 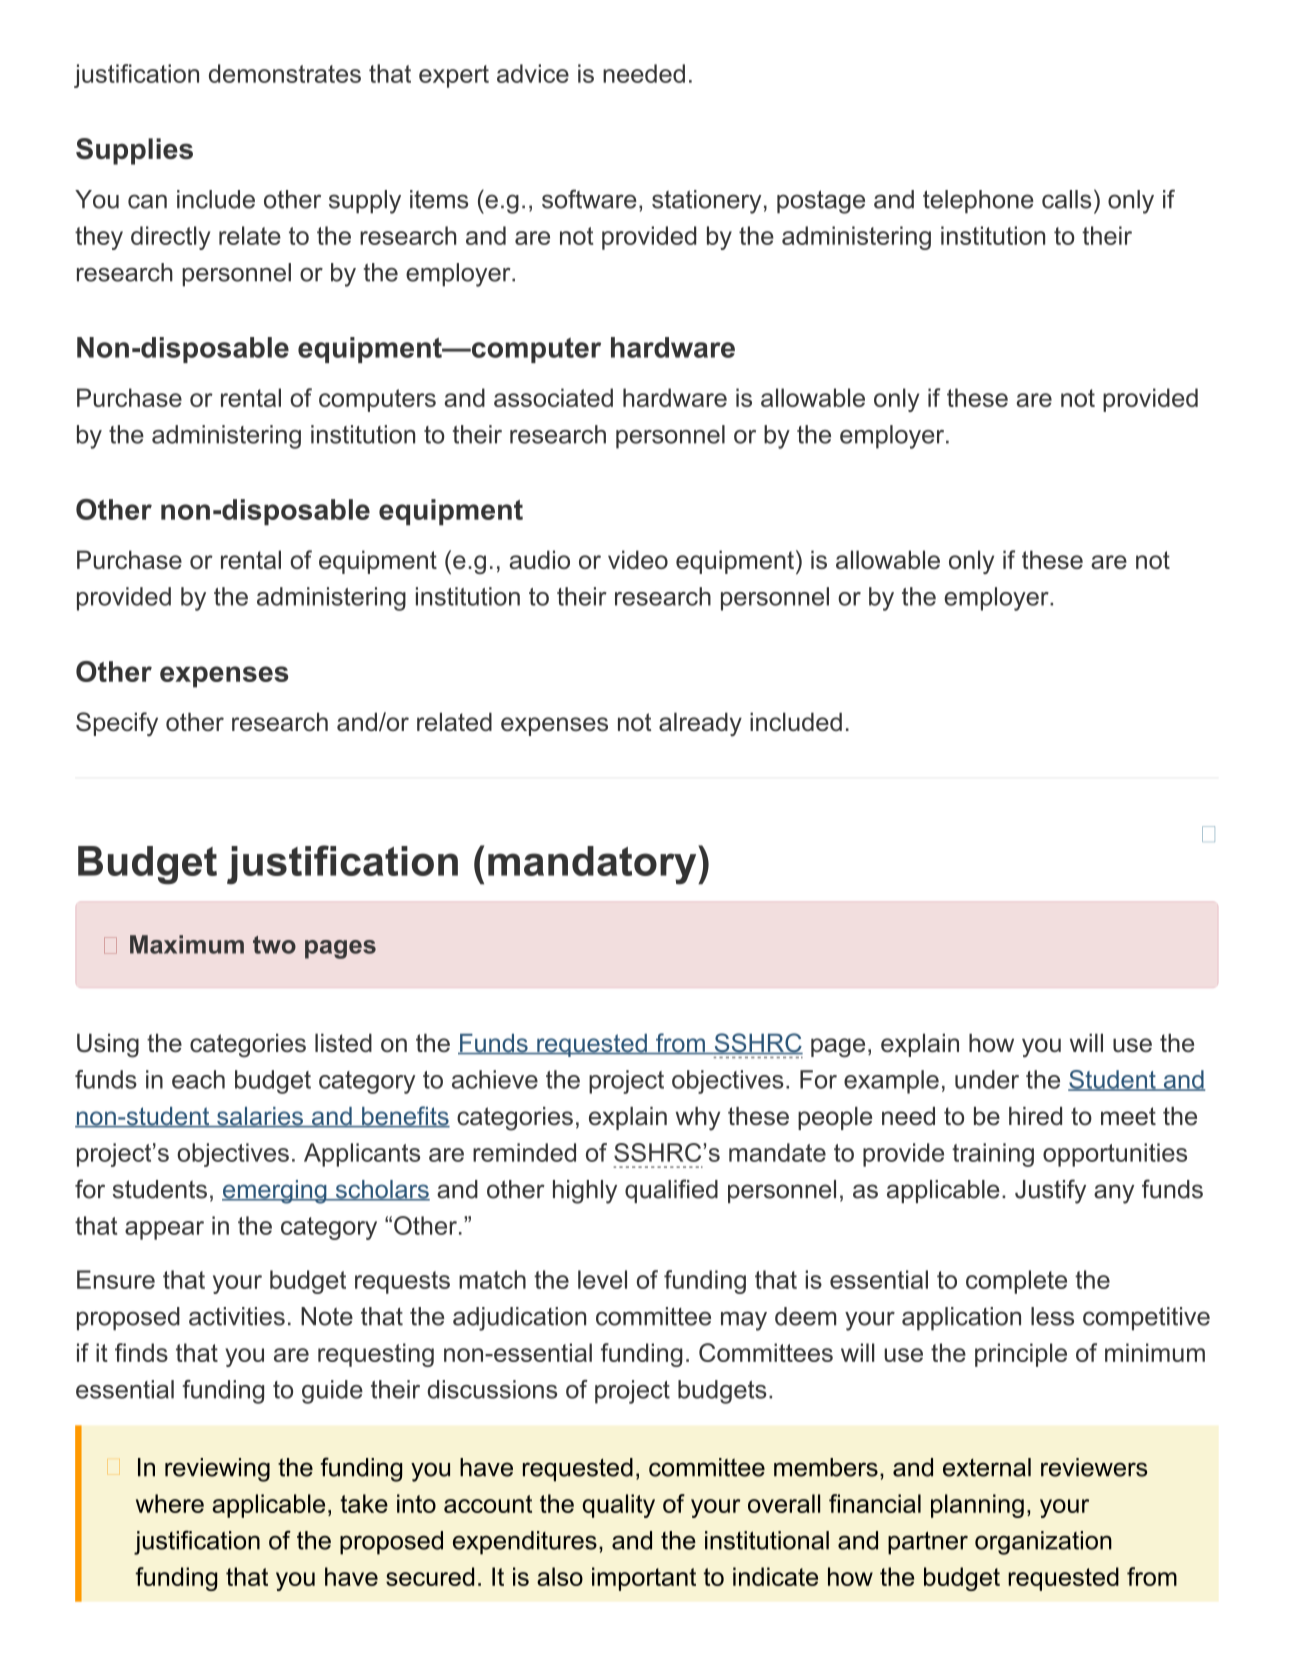 I want to click on mandatory, so click(x=593, y=865).
